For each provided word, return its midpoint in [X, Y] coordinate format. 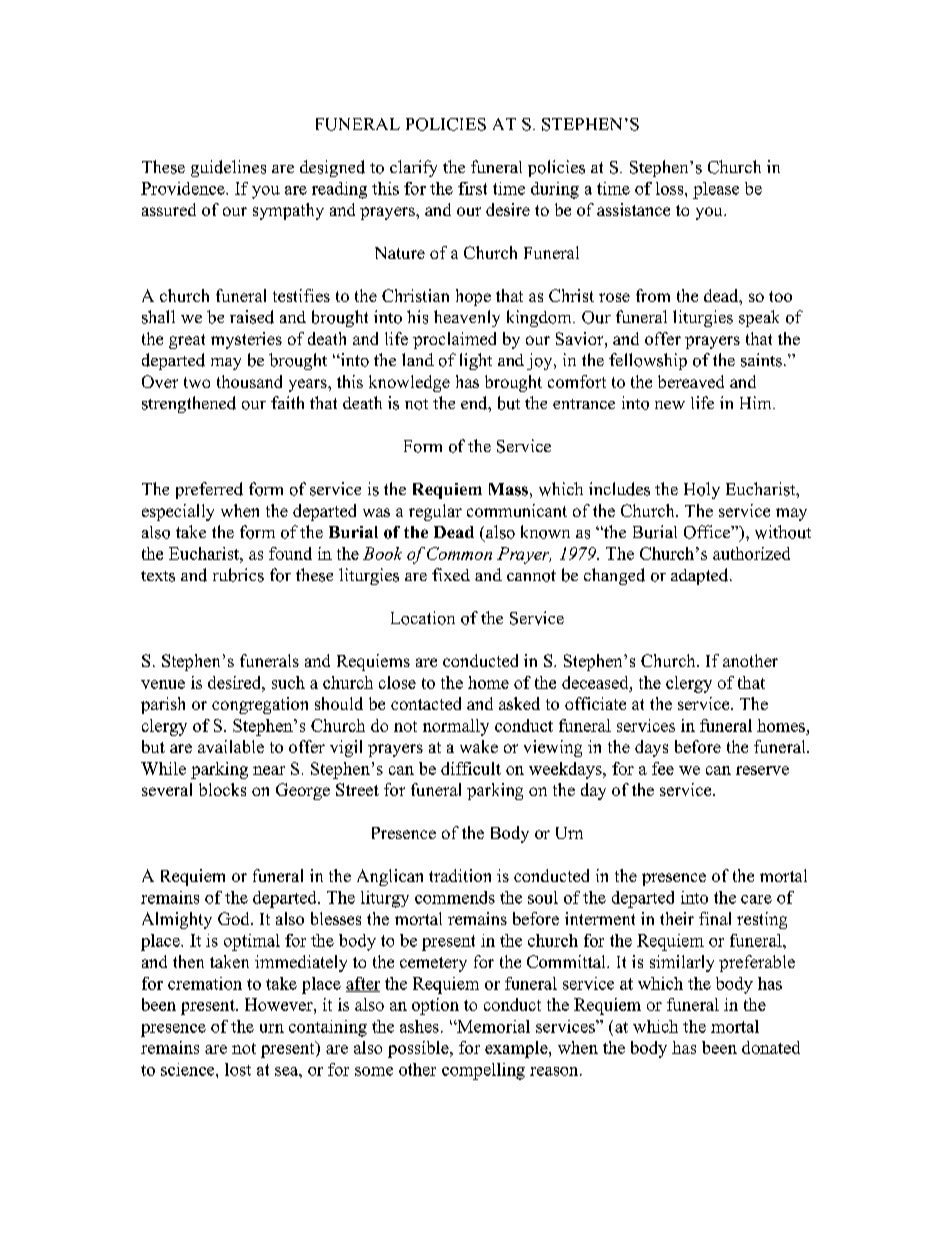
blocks [222, 789]
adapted [701, 576]
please [716, 190]
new [670, 405]
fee [663, 768]
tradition [460, 875]
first [472, 188]
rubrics [238, 575]
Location [423, 618]
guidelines [228, 168]
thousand [249, 381]
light [476, 361]
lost [238, 1069]
